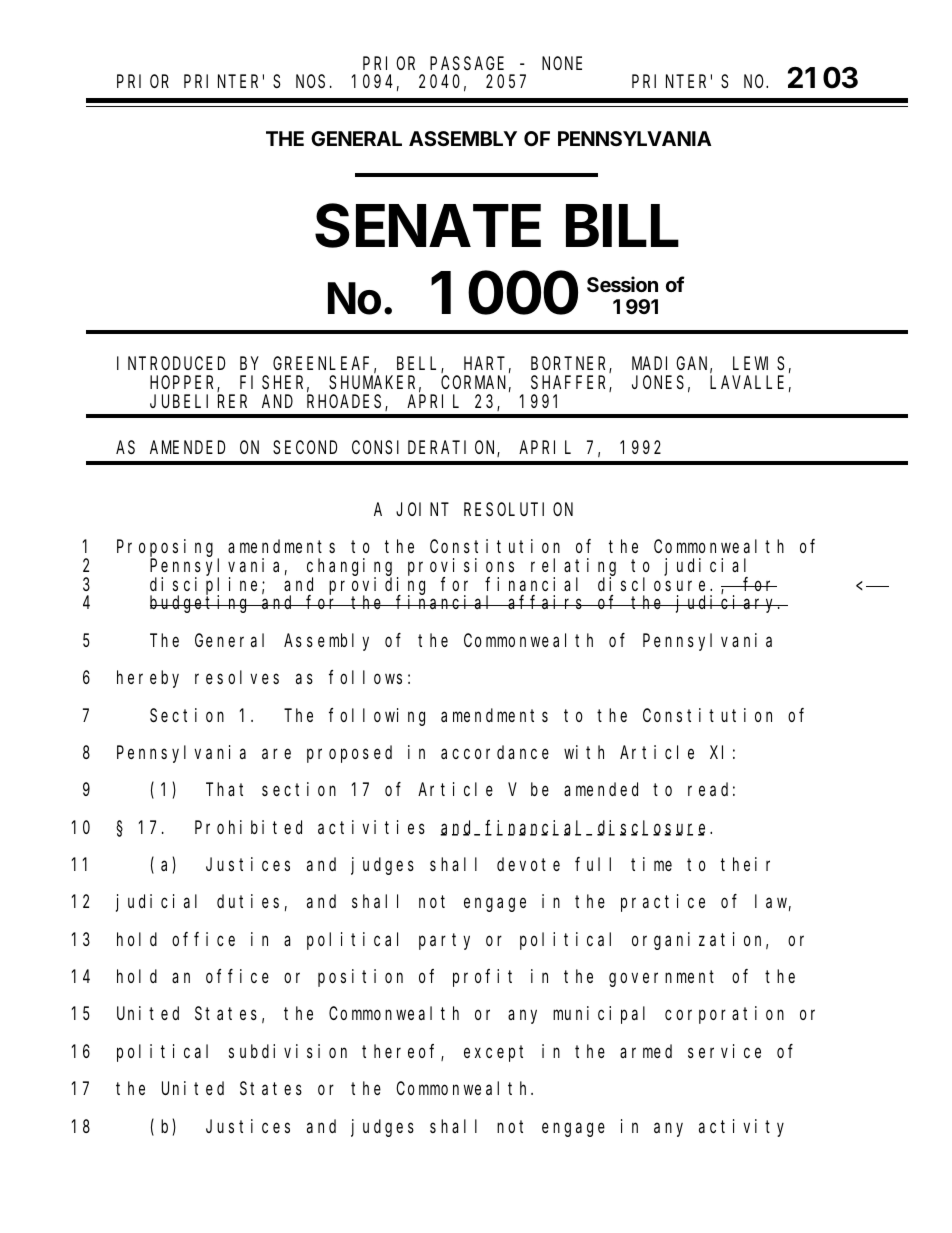 Image resolution: width=952 pixels, height=1233 pixels. I want to click on subdivision, so click(288, 1051).
